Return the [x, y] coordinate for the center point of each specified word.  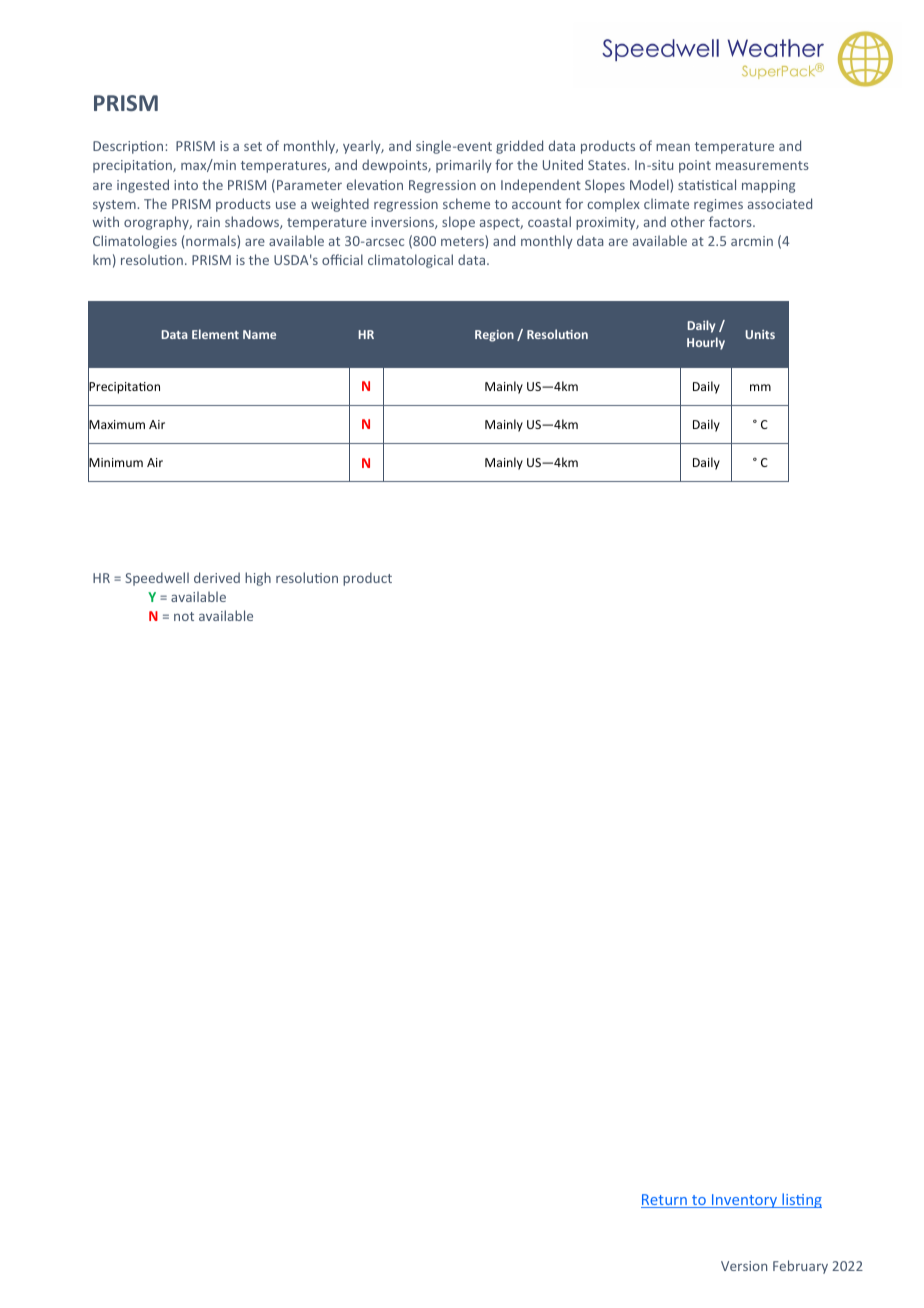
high [258, 579]
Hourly [706, 343]
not [184, 616]
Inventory [745, 1201]
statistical [707, 184]
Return [665, 1201]
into [186, 185]
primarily [464, 166]
